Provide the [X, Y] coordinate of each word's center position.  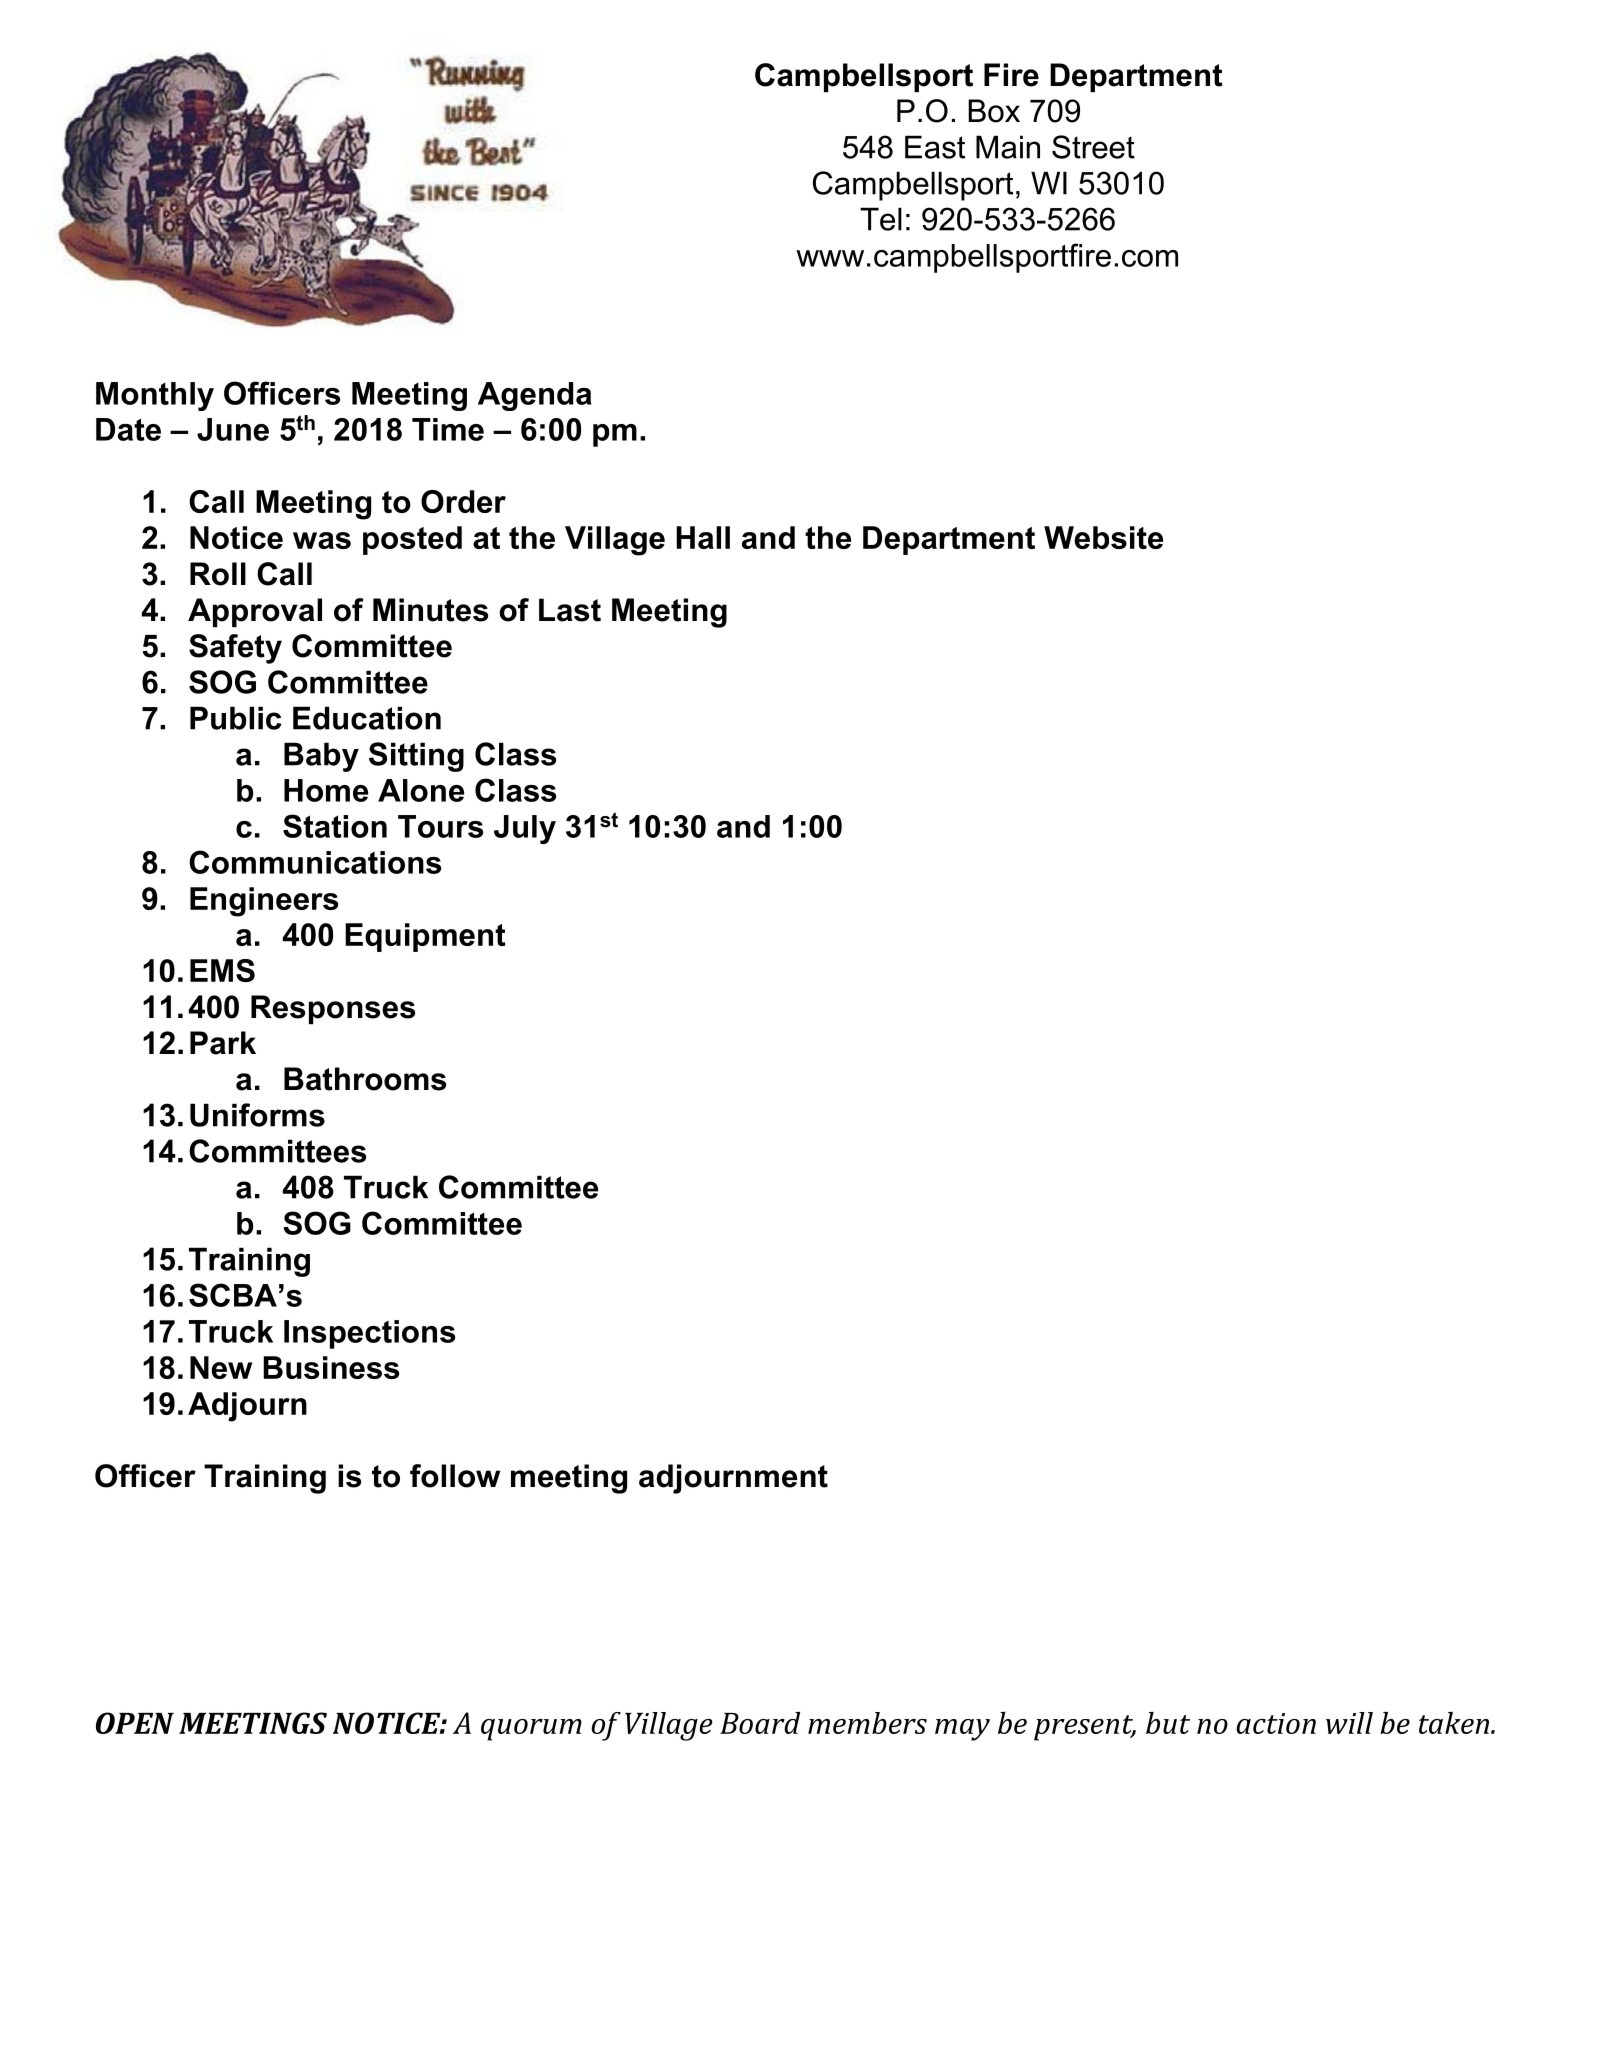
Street [1093, 147]
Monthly [155, 396]
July [525, 829]
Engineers [264, 902]
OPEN [135, 1723]
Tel [881, 219]
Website [1103, 537]
